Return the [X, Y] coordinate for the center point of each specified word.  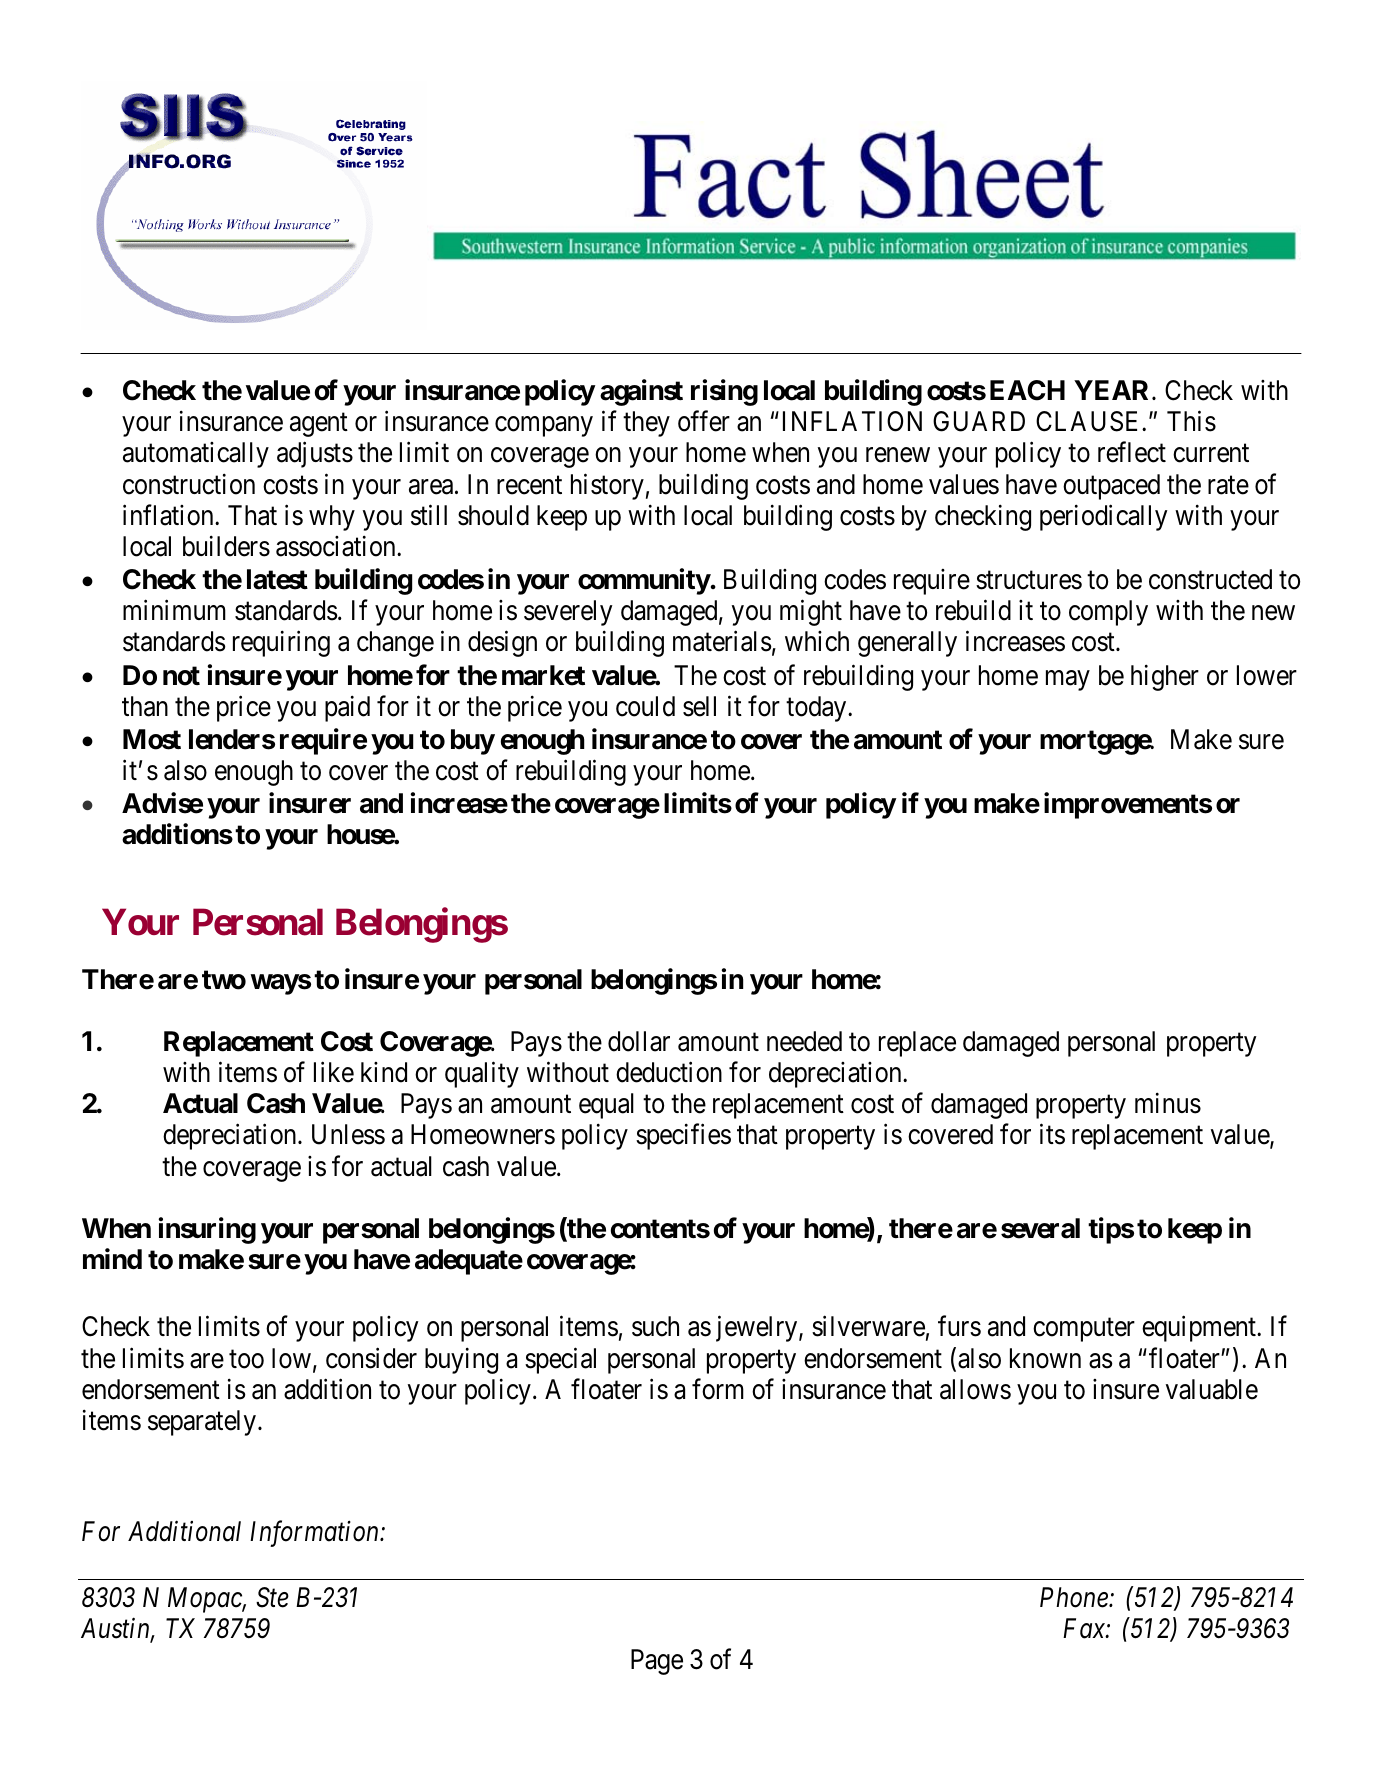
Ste [272, 1597]
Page [657, 1662]
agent [319, 425]
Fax [1085, 1628]
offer [704, 421]
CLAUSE [1089, 421]
